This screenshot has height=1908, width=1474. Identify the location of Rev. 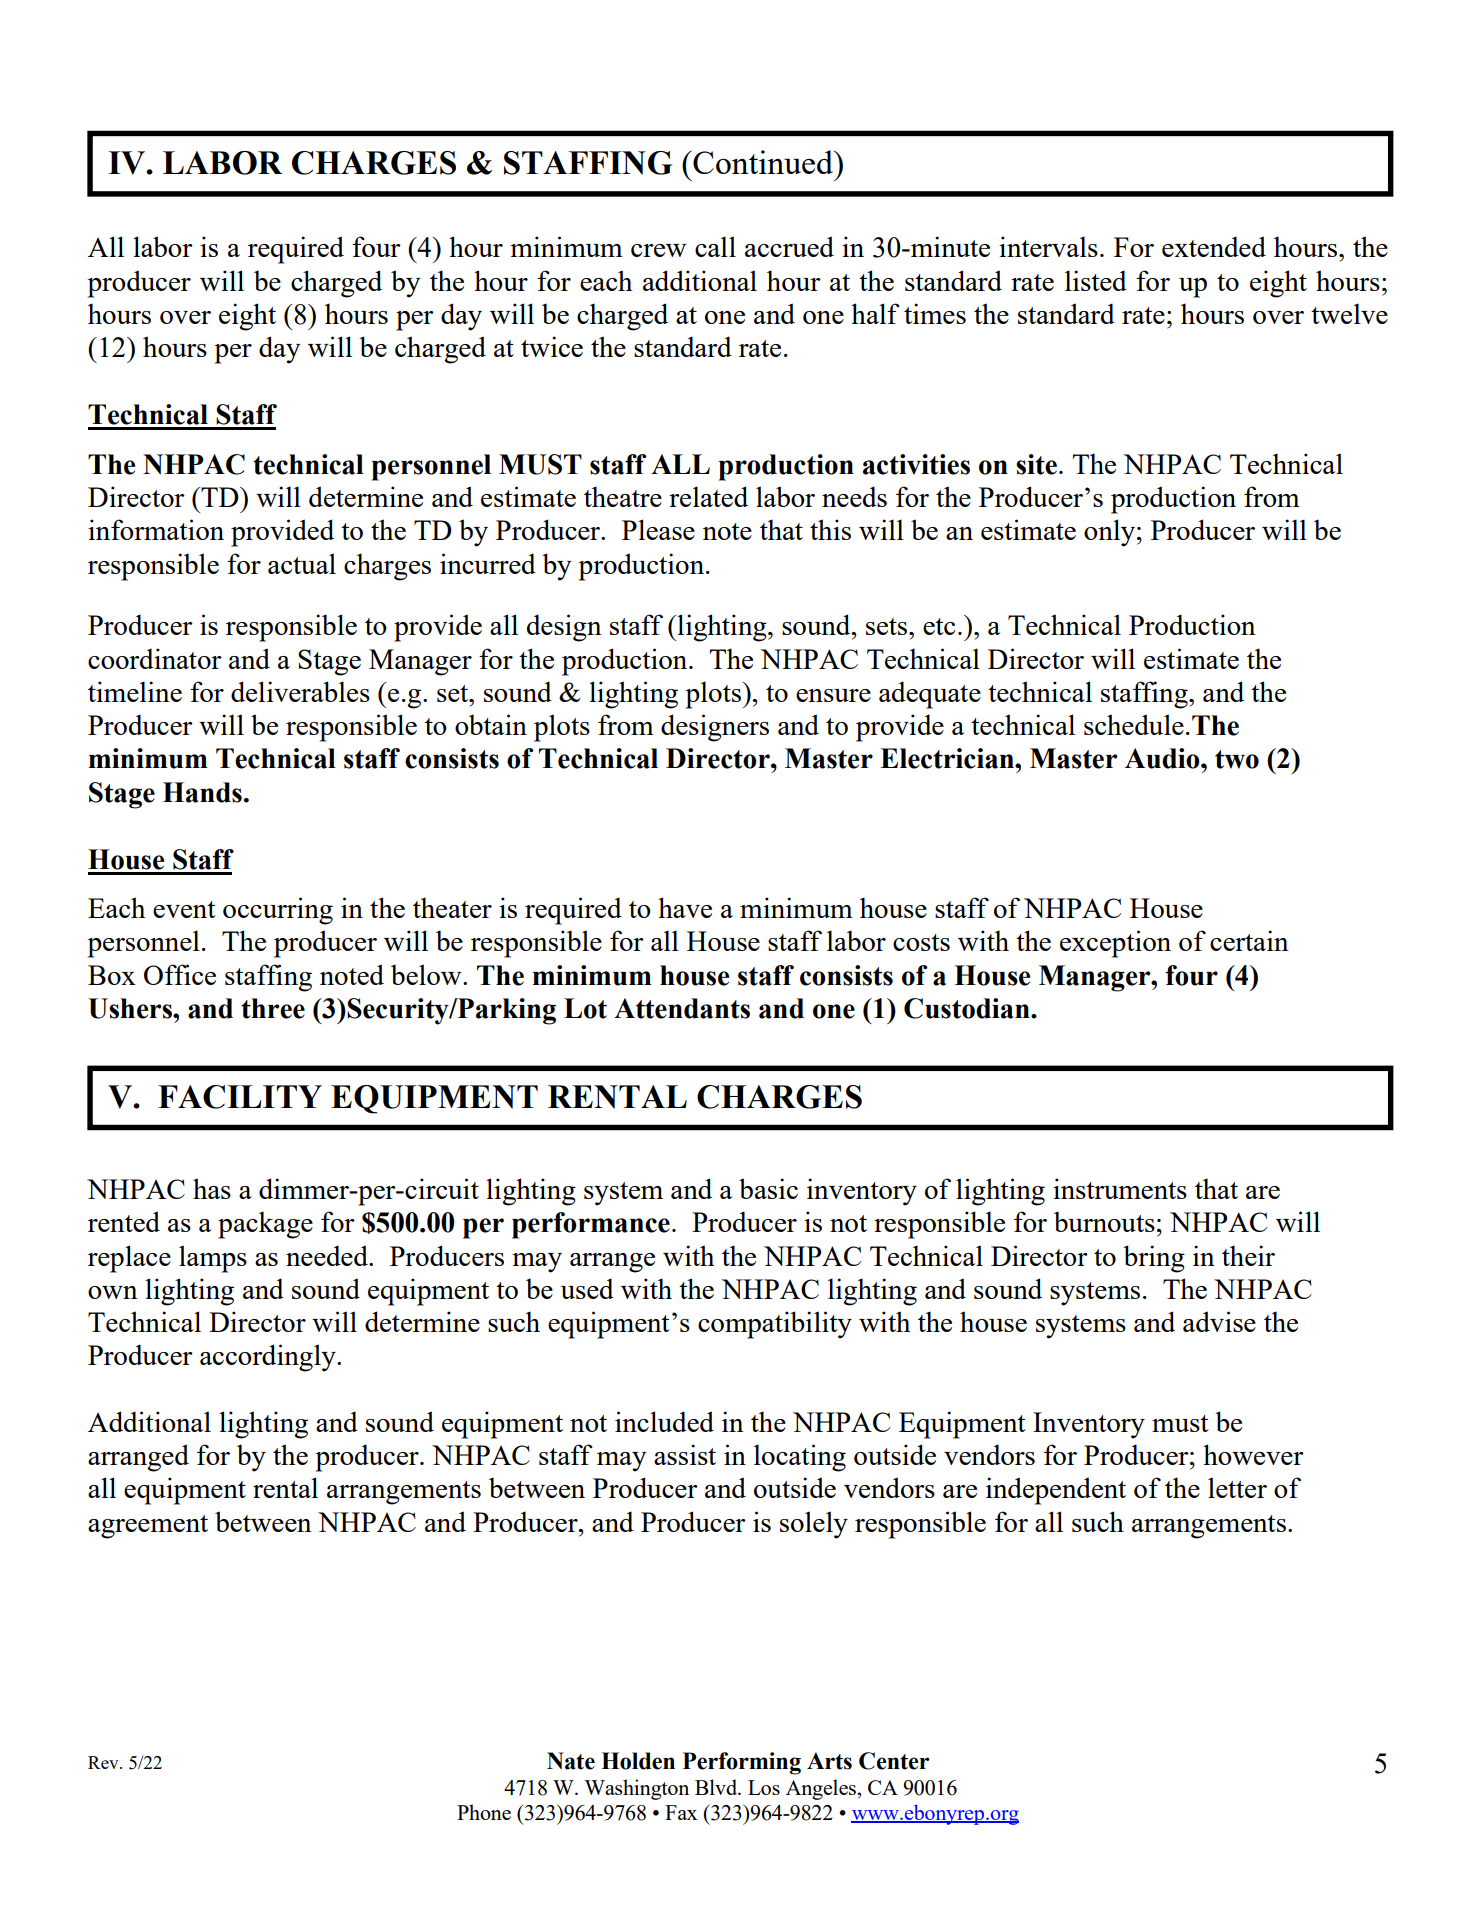
(104, 1762).
